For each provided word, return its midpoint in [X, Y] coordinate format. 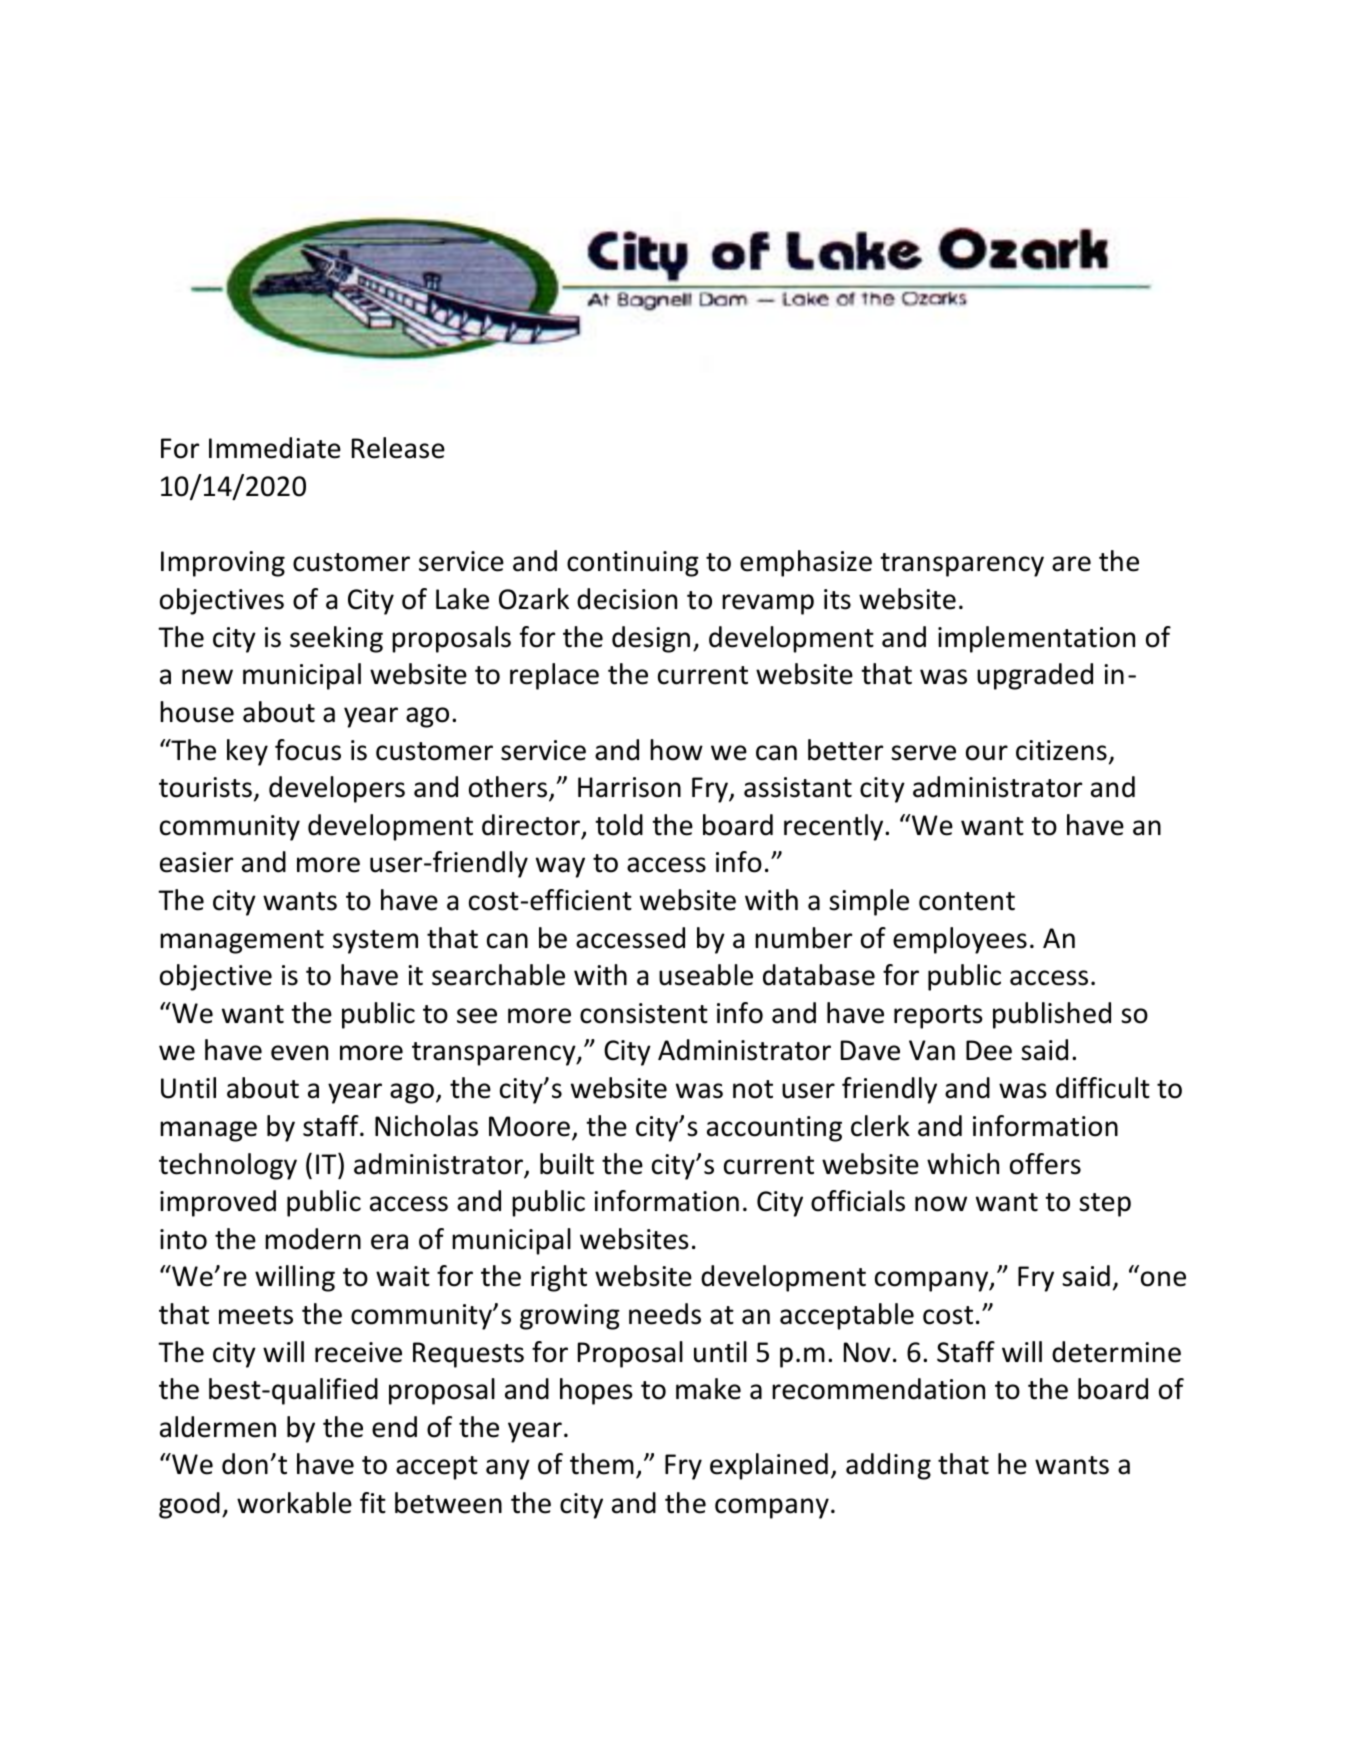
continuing [633, 564]
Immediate [275, 448]
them [602, 1464]
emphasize [806, 563]
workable [294, 1503]
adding [888, 1466]
